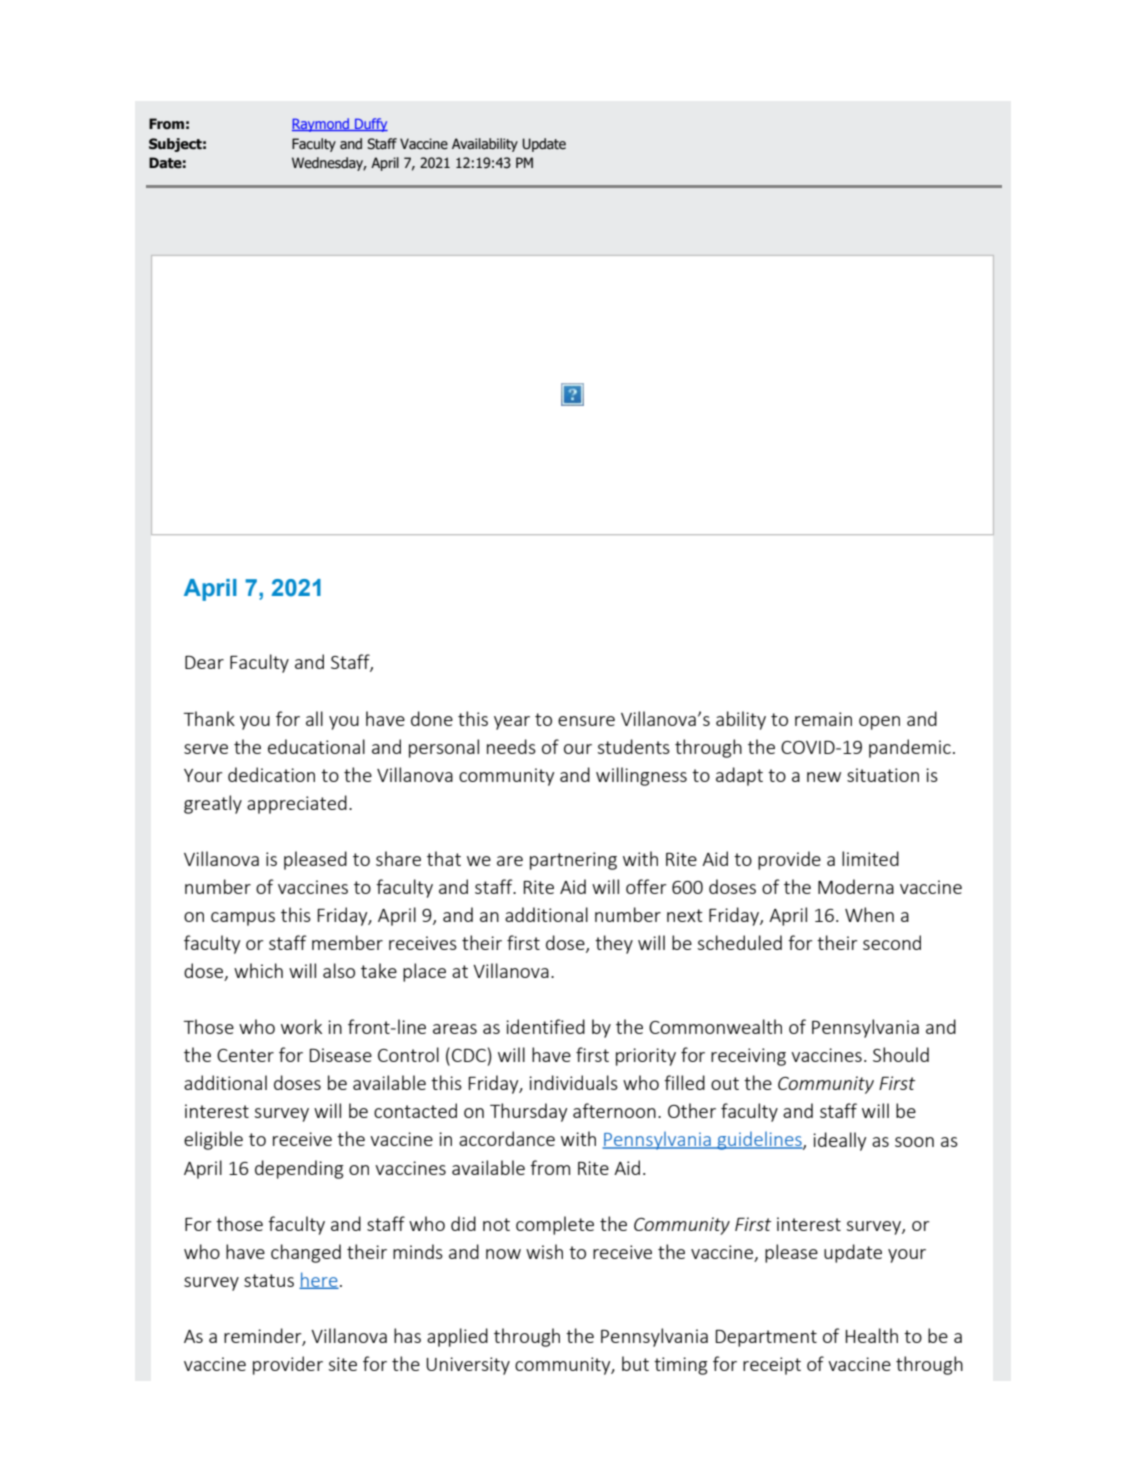 The image size is (1145, 1482). Describe the element at coordinates (321, 125) in the image. I see `Raymond` at that location.
